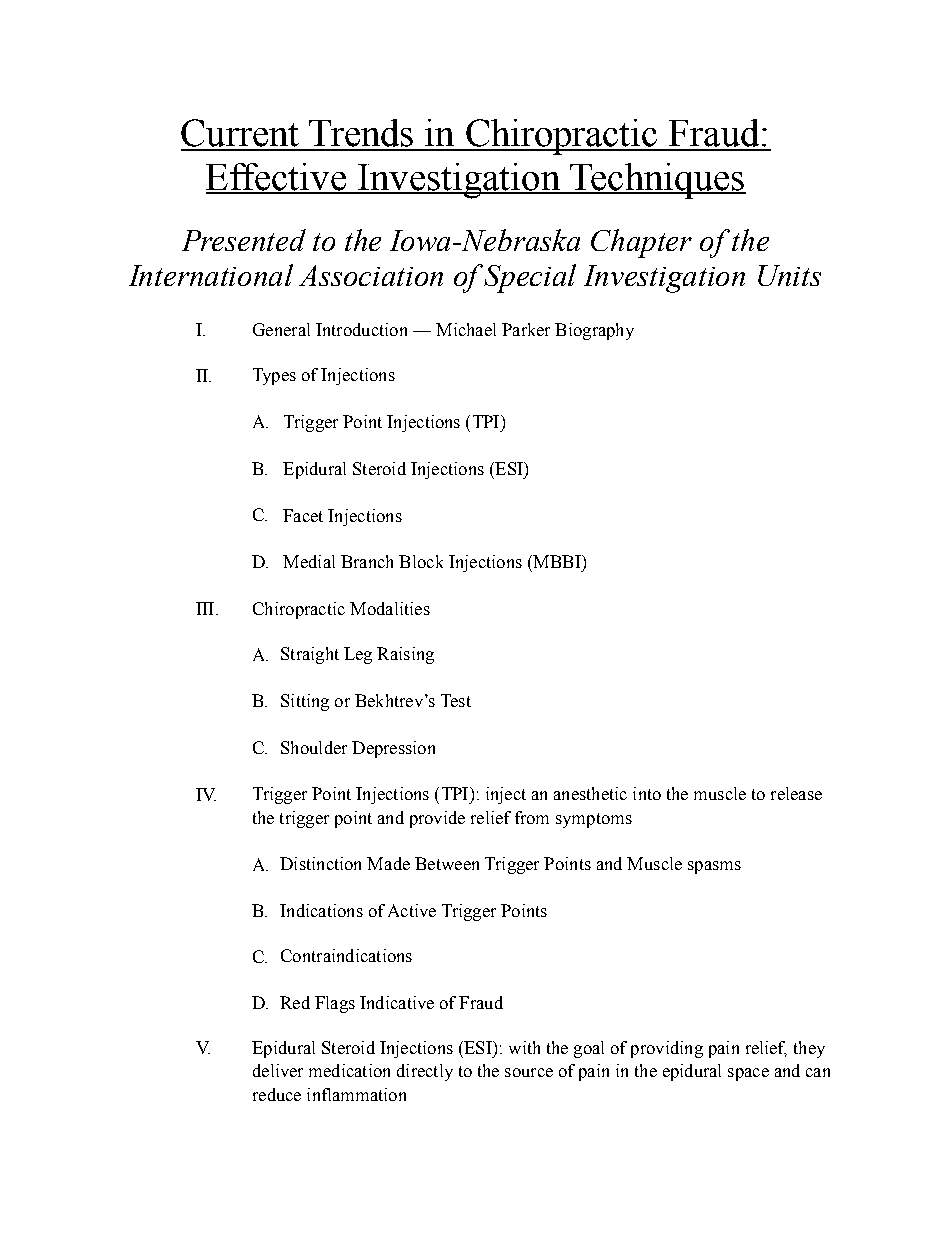  I want to click on from, so click(532, 817).
